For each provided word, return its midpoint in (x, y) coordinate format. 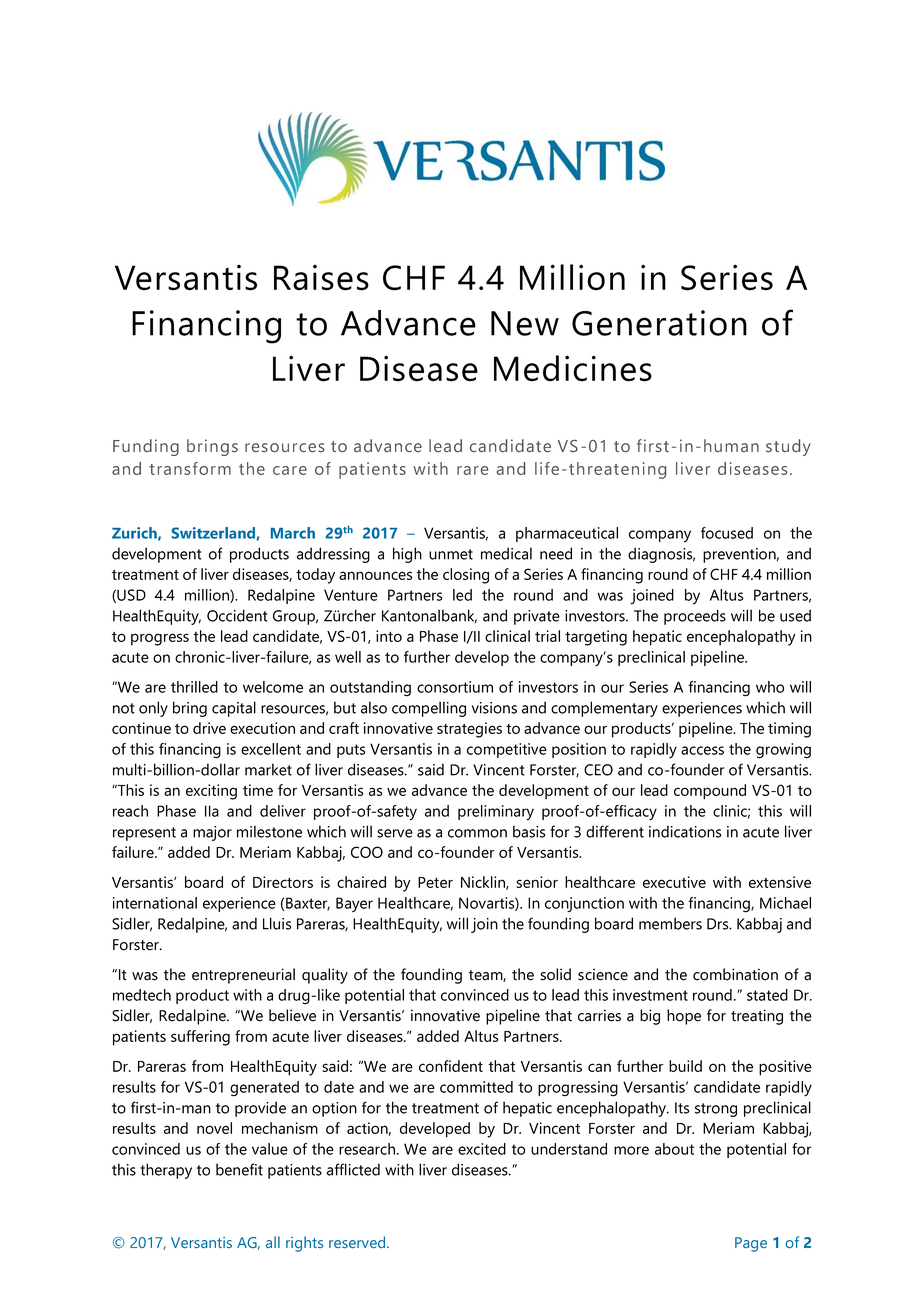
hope (684, 1017)
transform (190, 468)
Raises (321, 278)
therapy (166, 1171)
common (477, 833)
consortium (455, 687)
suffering (200, 1038)
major (212, 833)
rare (472, 470)
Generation (659, 323)
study (788, 447)
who (770, 687)
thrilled (194, 687)
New (525, 323)
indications (685, 831)
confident (451, 1066)
